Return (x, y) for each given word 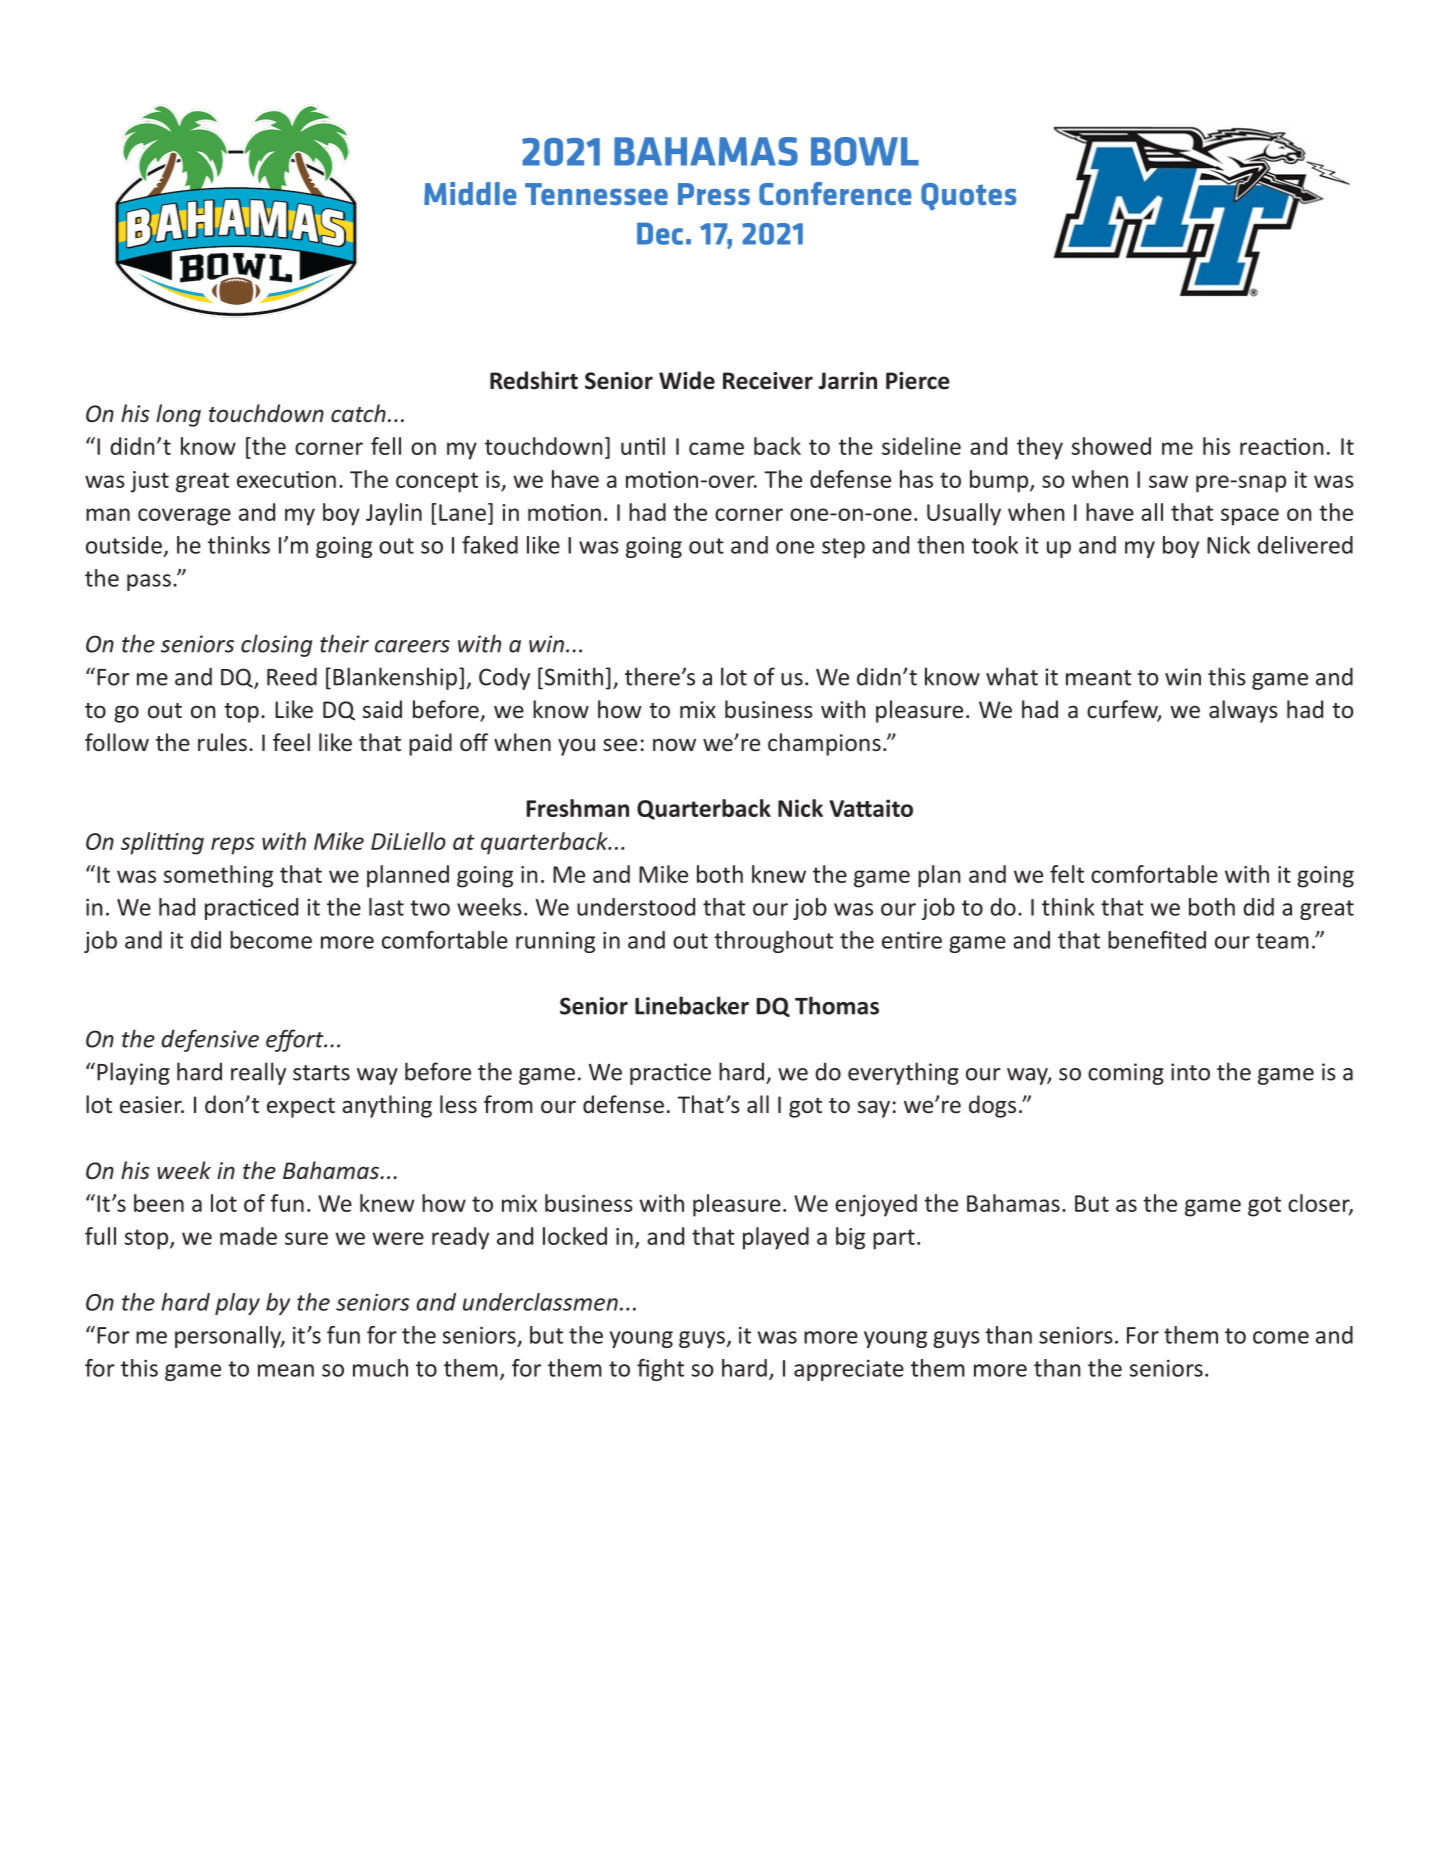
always (1243, 711)
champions (824, 744)
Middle (470, 193)
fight (660, 1370)
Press (714, 194)
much (380, 1368)
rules (222, 742)
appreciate (849, 1370)
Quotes (968, 197)
